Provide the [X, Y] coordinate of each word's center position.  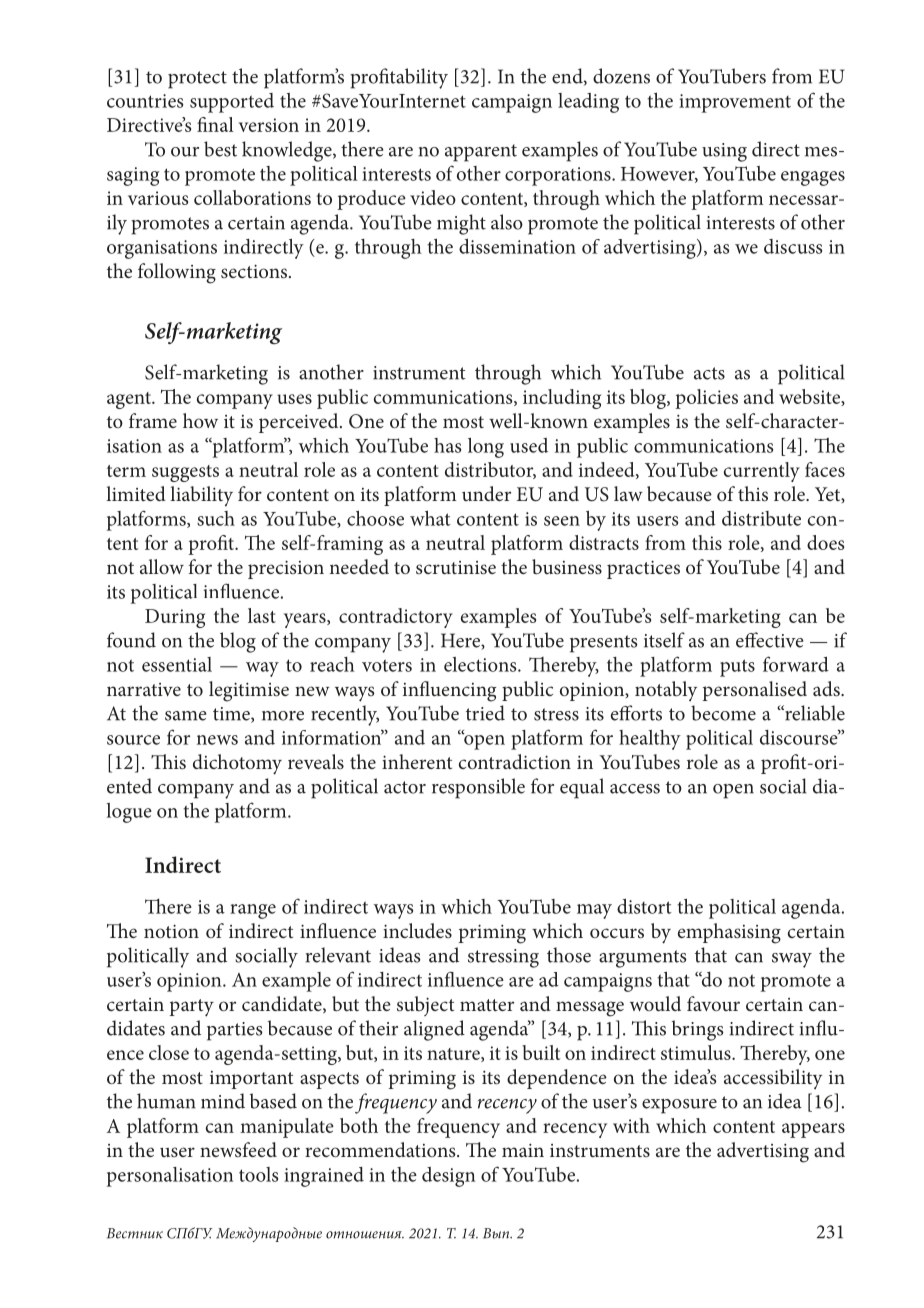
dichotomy [237, 764]
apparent [481, 153]
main [523, 1150]
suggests [185, 473]
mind [223, 1101]
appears [813, 1130]
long [486, 448]
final [215, 124]
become [723, 713]
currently [762, 472]
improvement [735, 103]
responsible [478, 788]
